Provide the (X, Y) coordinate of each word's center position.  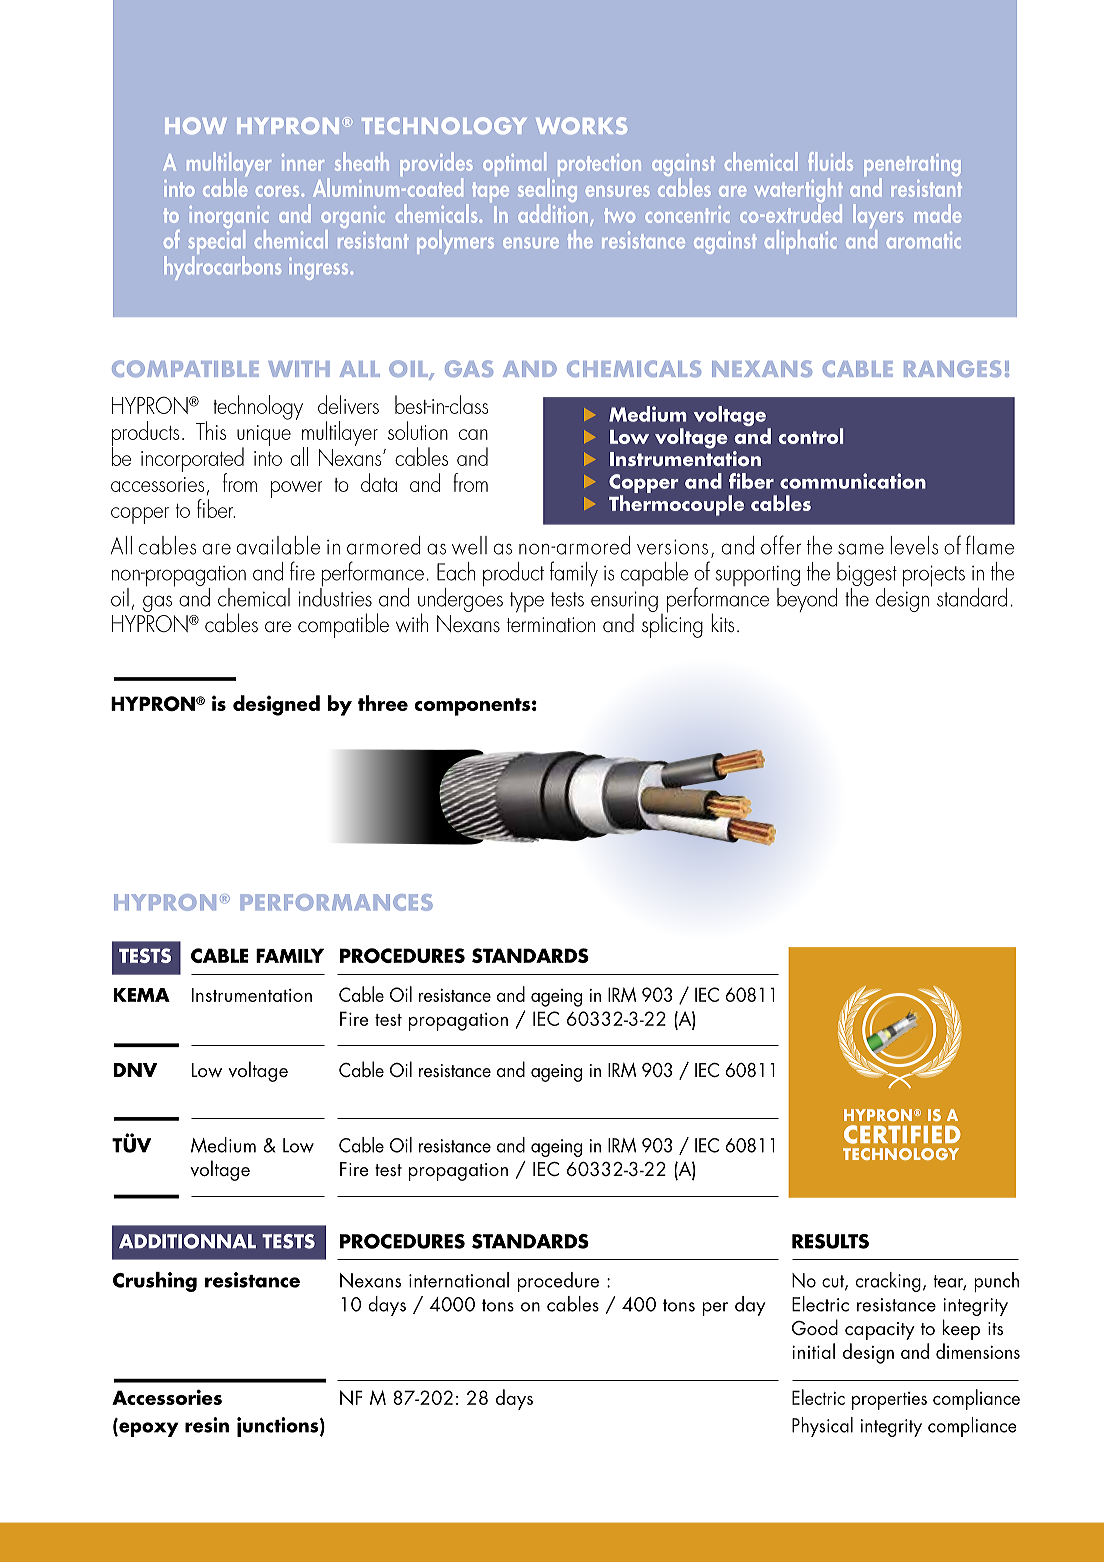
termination (551, 624)
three (383, 703)
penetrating (912, 166)
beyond (807, 598)
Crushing (155, 1282)
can (473, 434)
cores (279, 191)
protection (599, 165)
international (459, 1280)
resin (207, 1425)
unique (264, 436)
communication (853, 481)
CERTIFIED (902, 1134)
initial (813, 1351)
